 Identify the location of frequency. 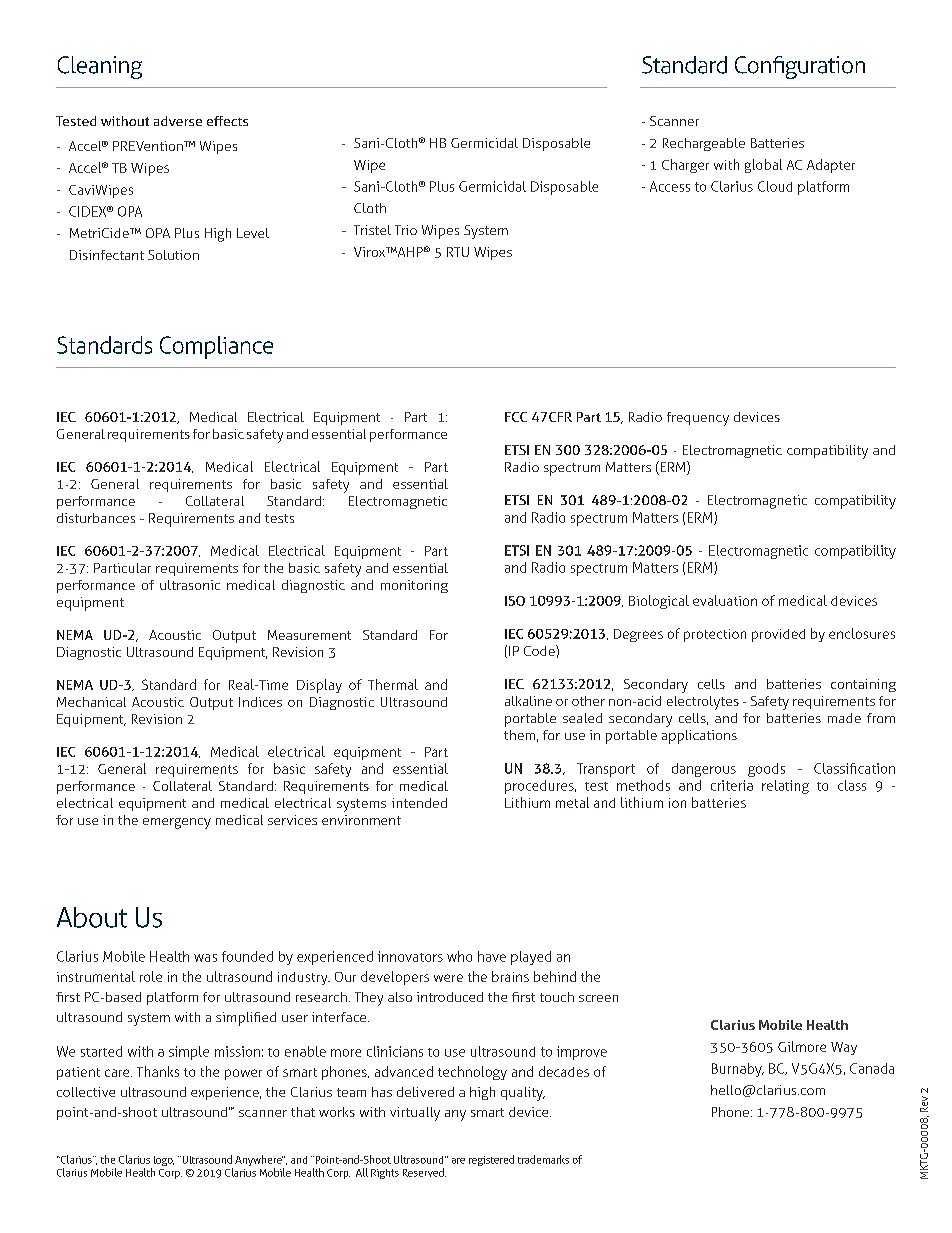
(698, 419).
